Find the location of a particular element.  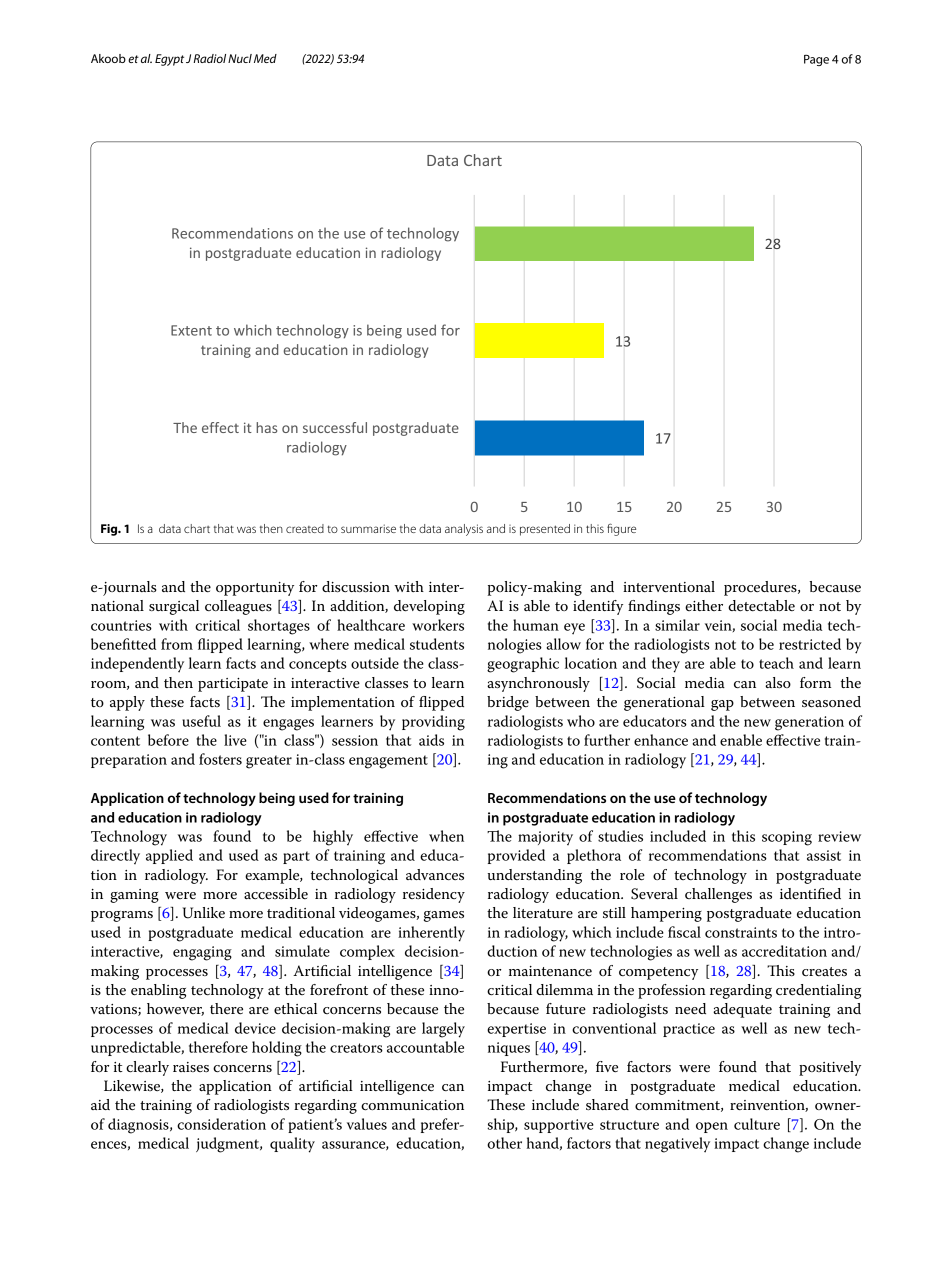

culture is located at coordinates (757, 1124).
